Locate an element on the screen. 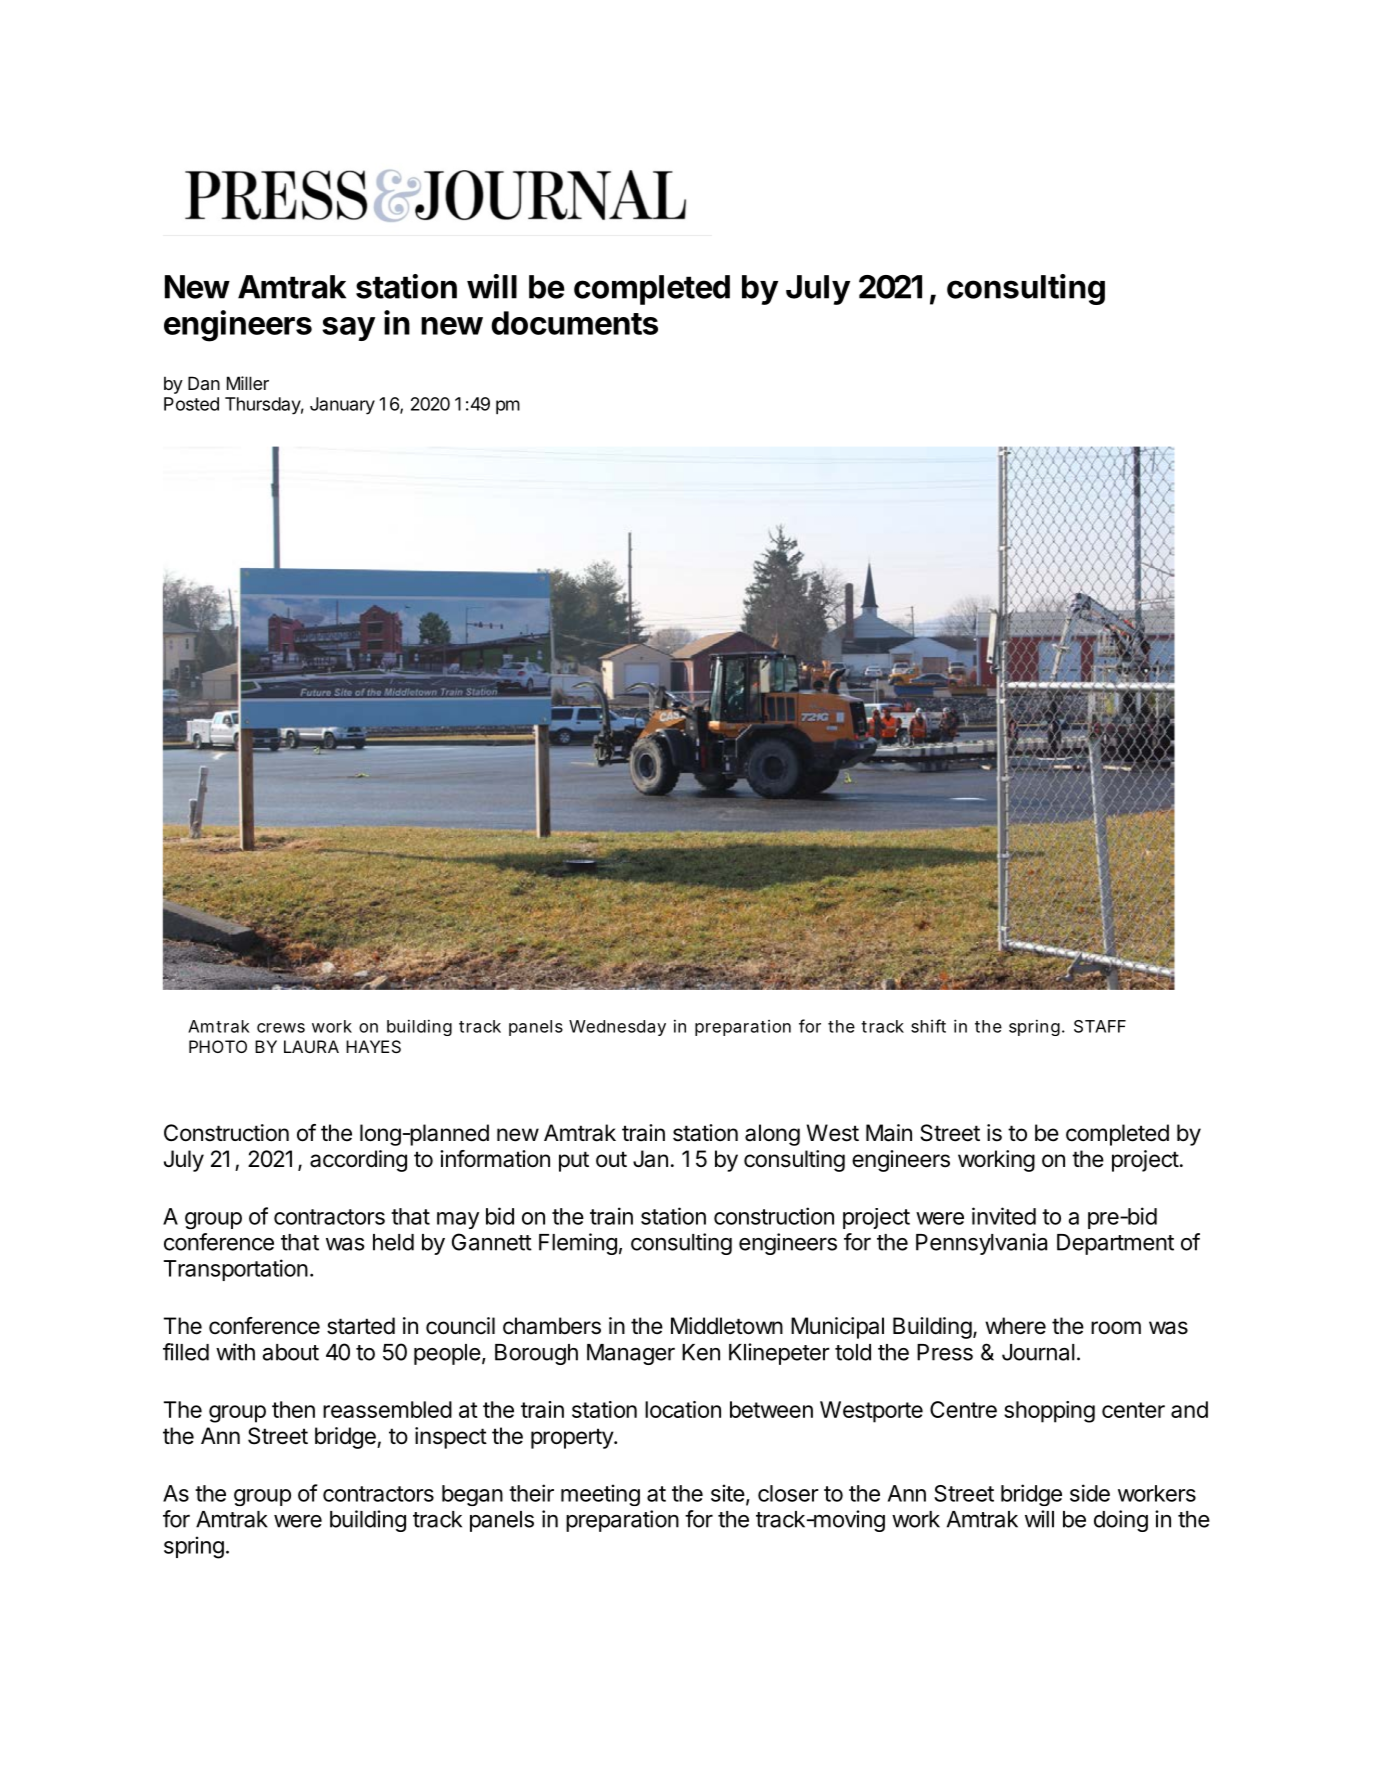 The width and height of the screenshot is (1384, 1790). say is located at coordinates (348, 329).
